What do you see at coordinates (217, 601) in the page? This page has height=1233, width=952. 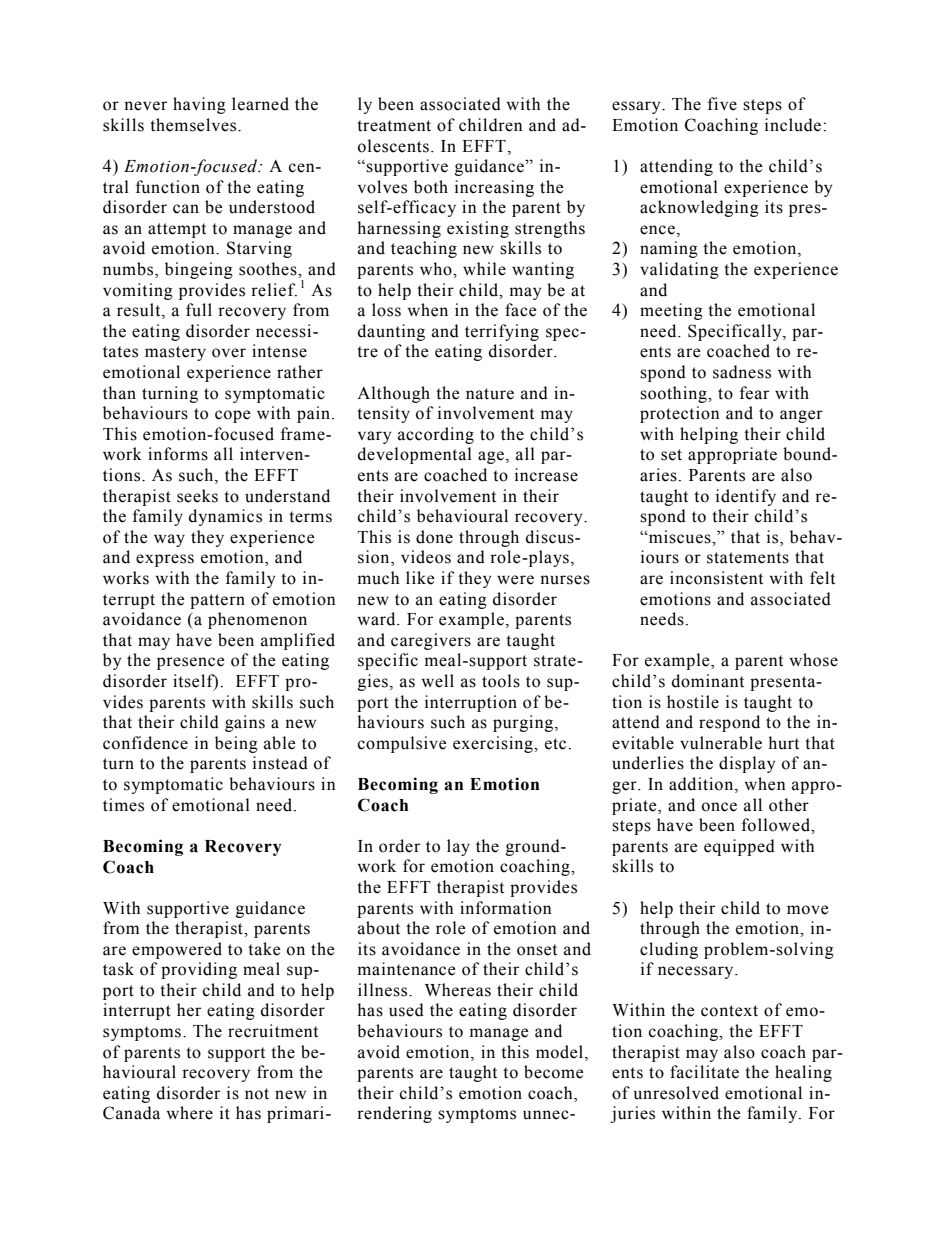 I see `pattern` at bounding box center [217, 601].
